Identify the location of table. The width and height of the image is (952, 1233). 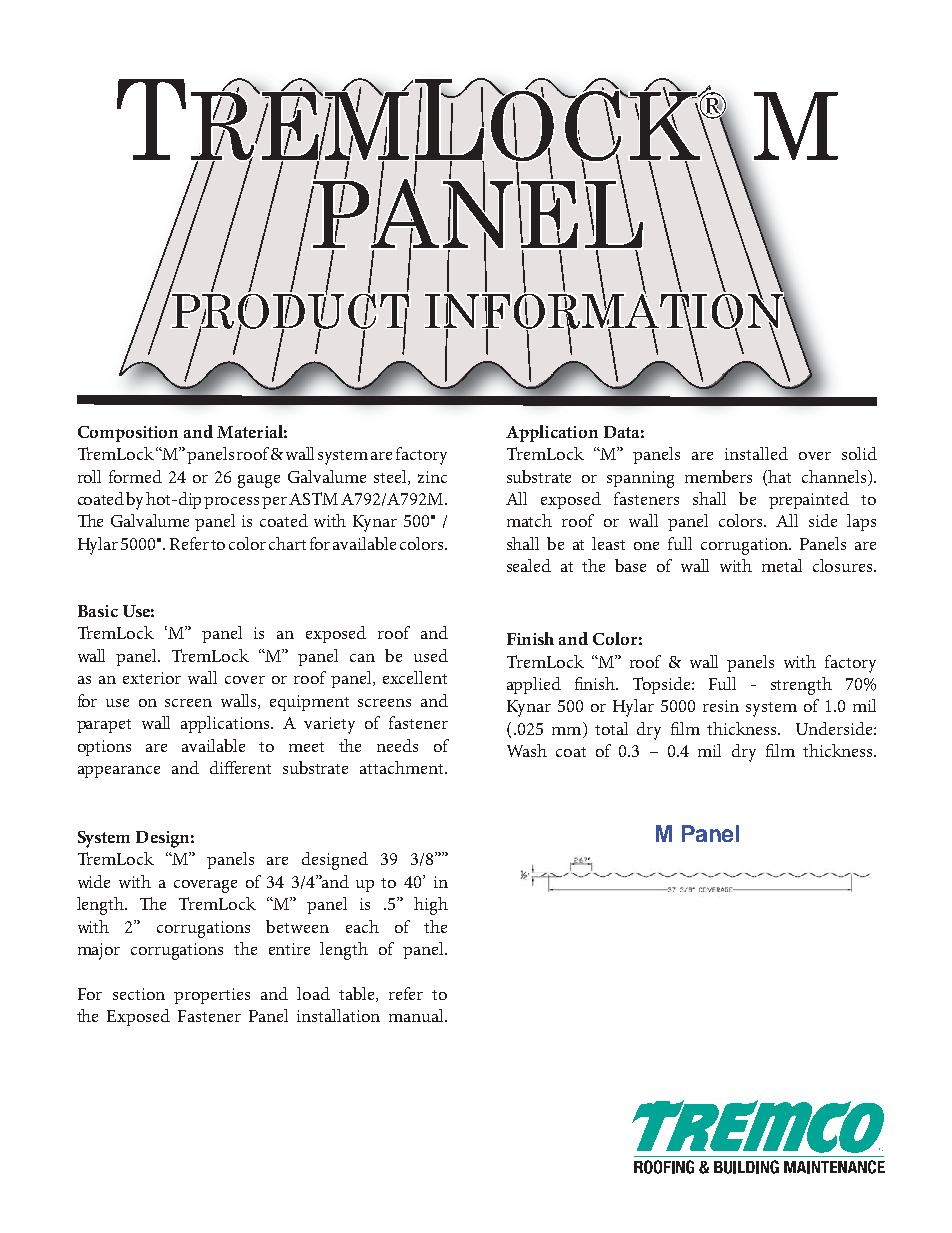
(358, 994).
